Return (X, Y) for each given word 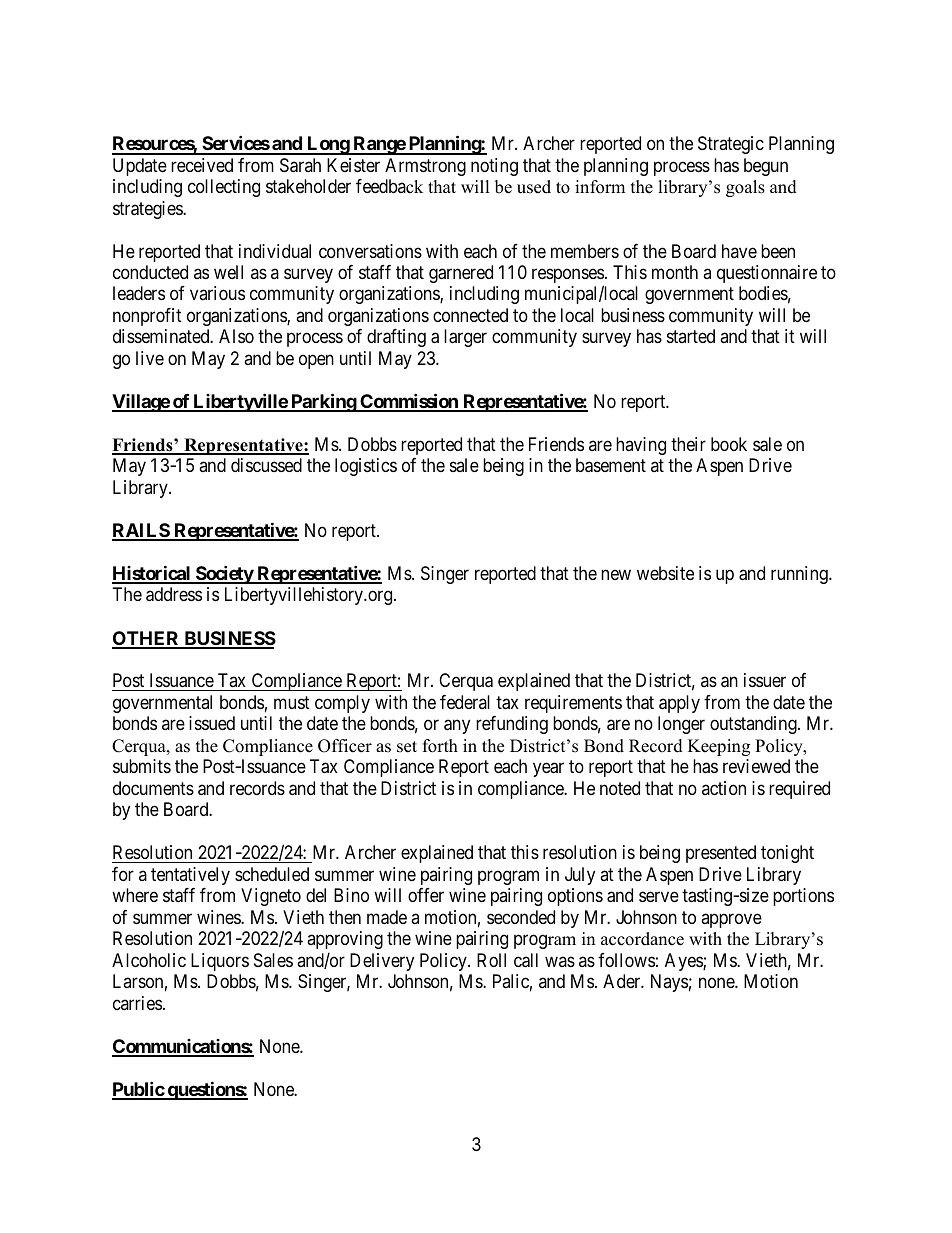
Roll (491, 960)
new (616, 574)
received (202, 165)
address (174, 594)
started (691, 336)
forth (440, 746)
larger (465, 338)
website (665, 573)
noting (494, 167)
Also (236, 336)
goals (745, 188)
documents (153, 788)
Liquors (220, 962)
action (724, 788)
